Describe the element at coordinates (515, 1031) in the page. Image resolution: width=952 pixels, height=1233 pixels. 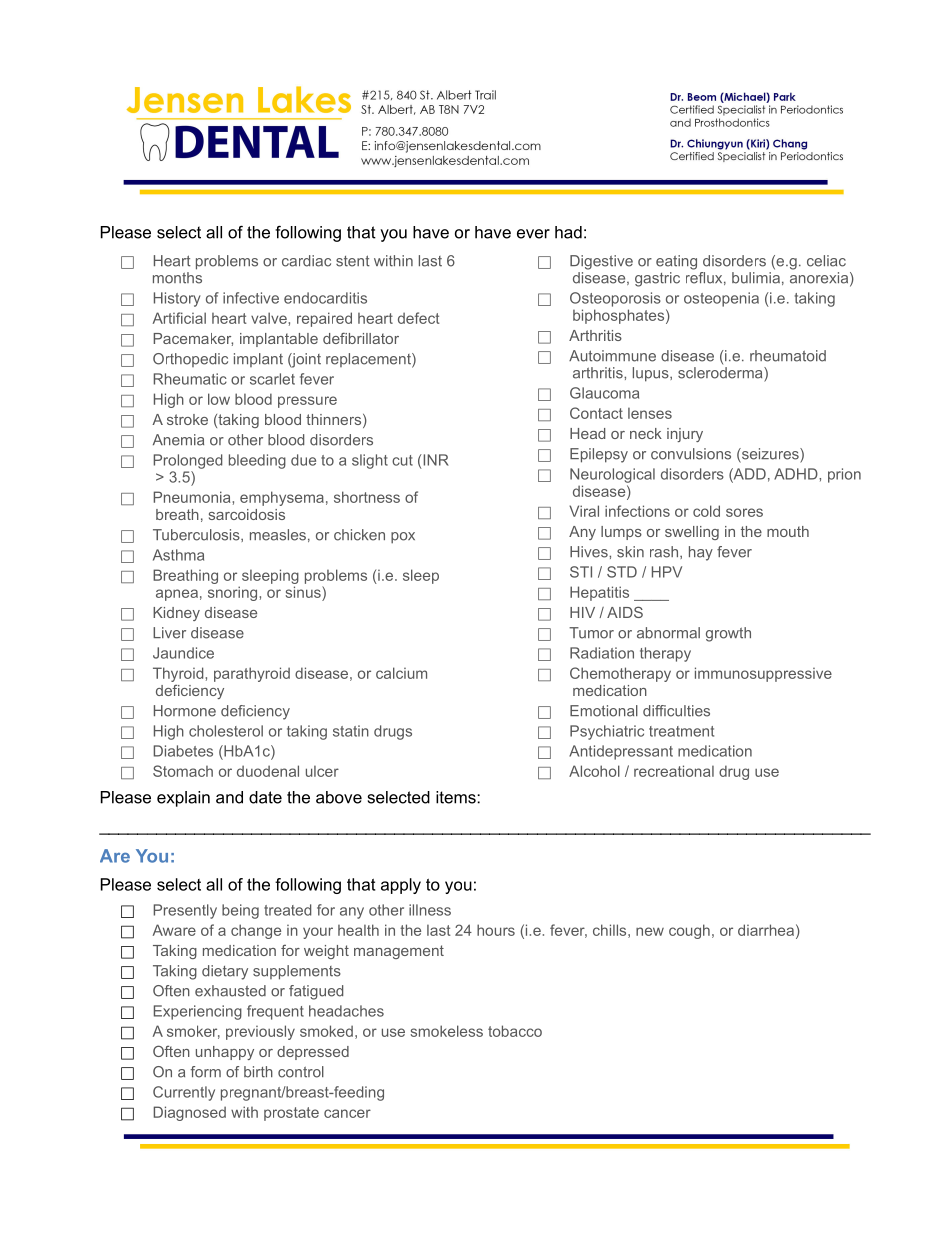
I see `tobacco` at that location.
